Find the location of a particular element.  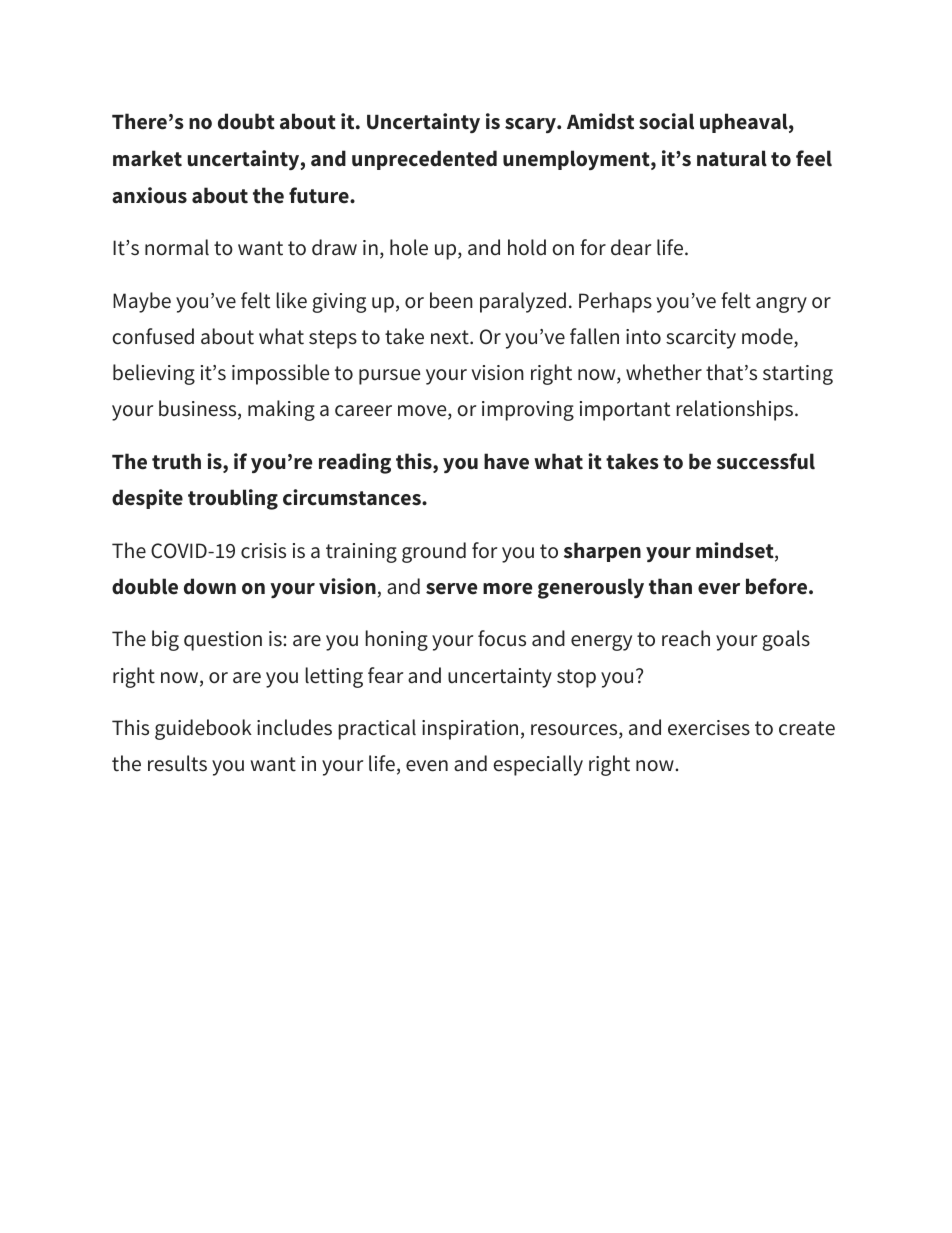

guidebook is located at coordinates (203, 729).
